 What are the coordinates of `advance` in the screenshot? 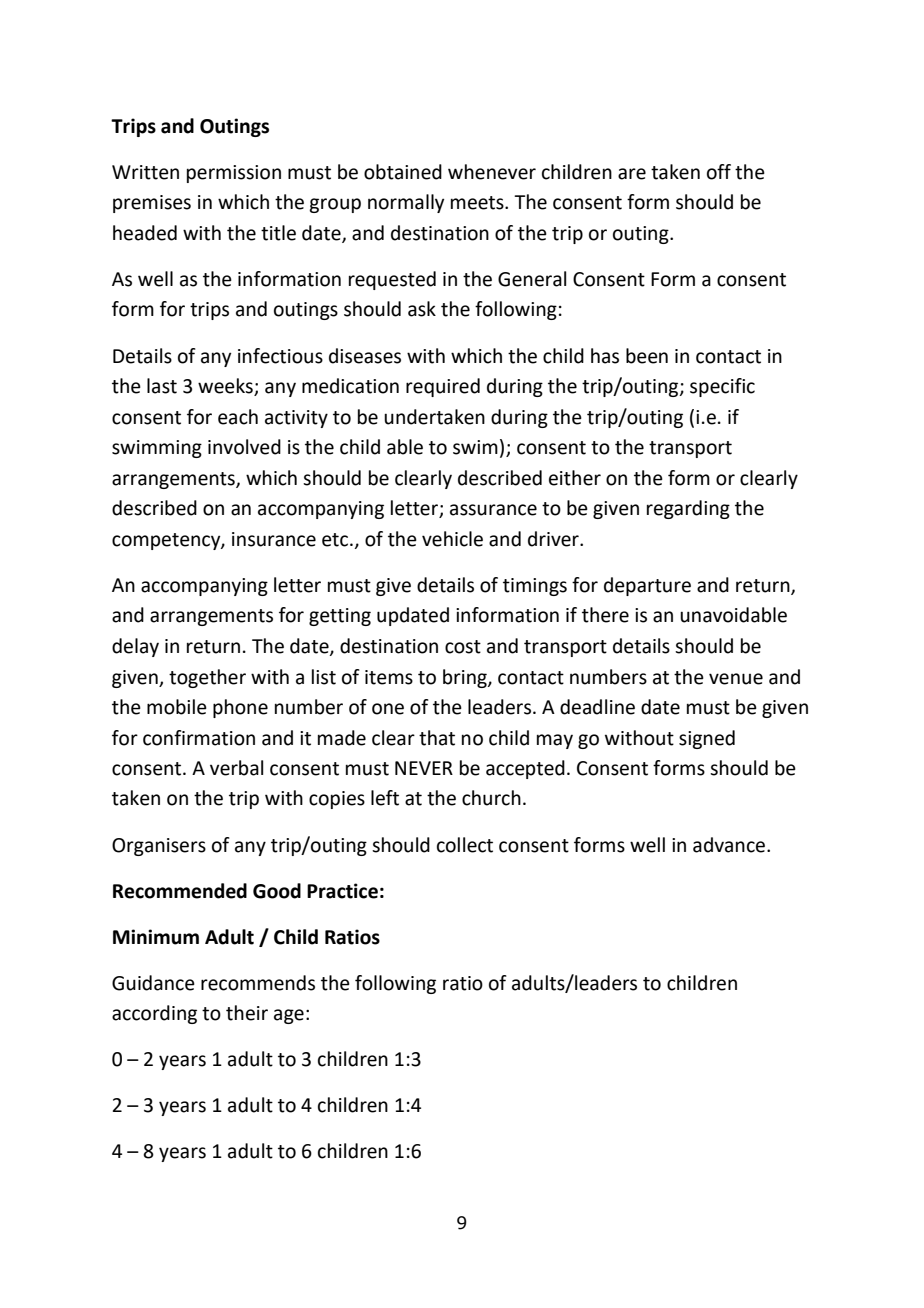 It's located at (730, 845).
